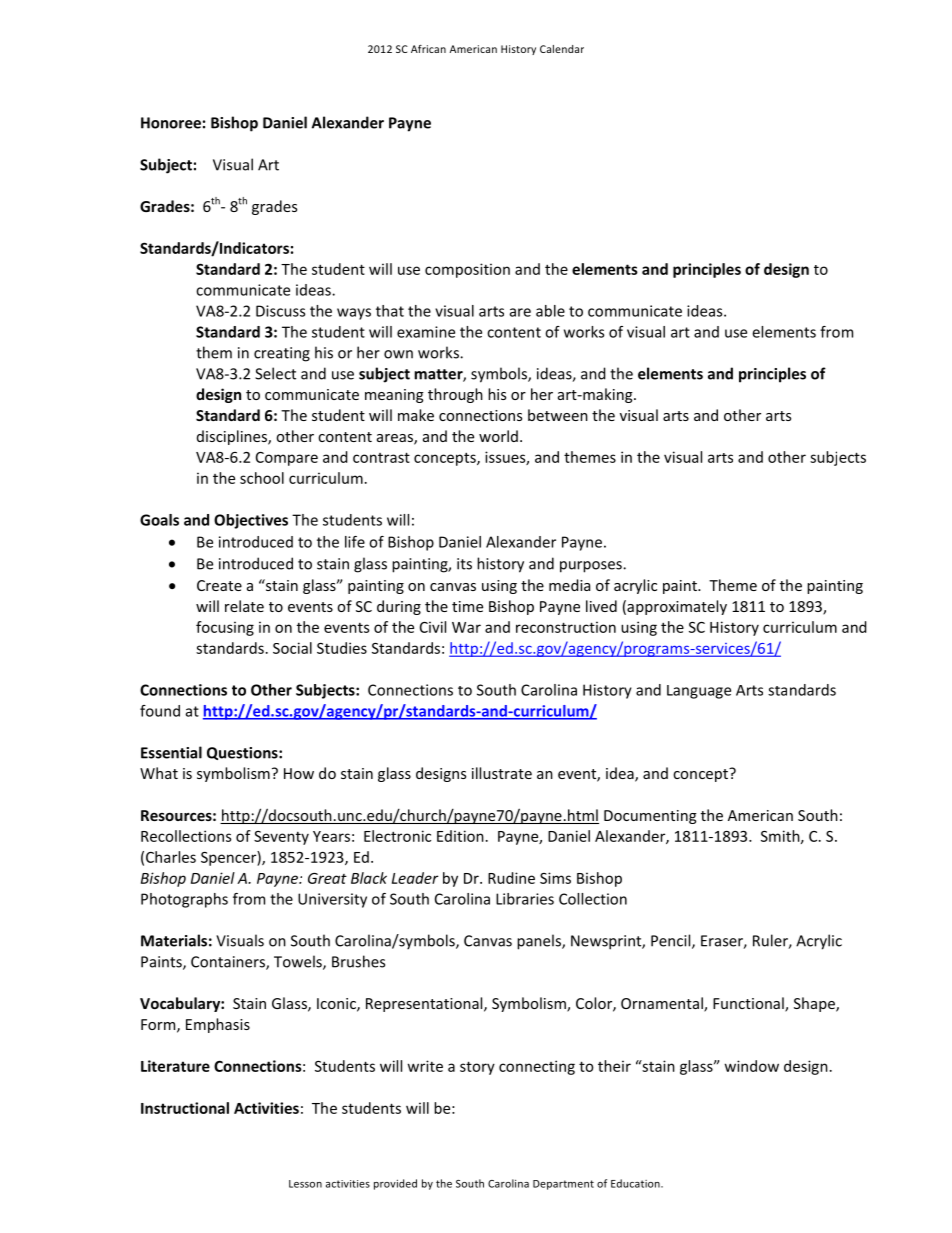 The image size is (952, 1233). I want to click on its, so click(464, 564).
